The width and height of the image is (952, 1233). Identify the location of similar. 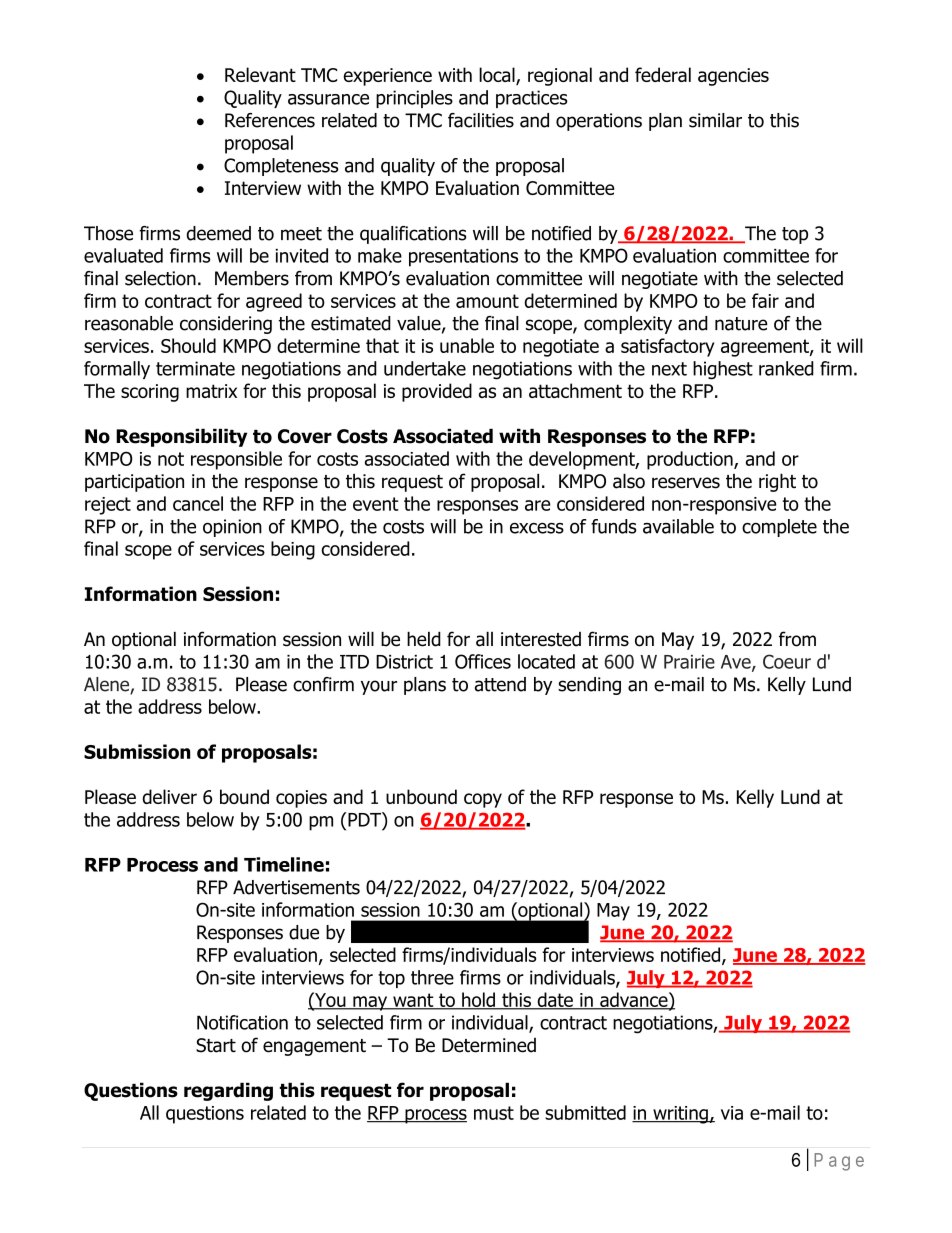
(715, 120).
